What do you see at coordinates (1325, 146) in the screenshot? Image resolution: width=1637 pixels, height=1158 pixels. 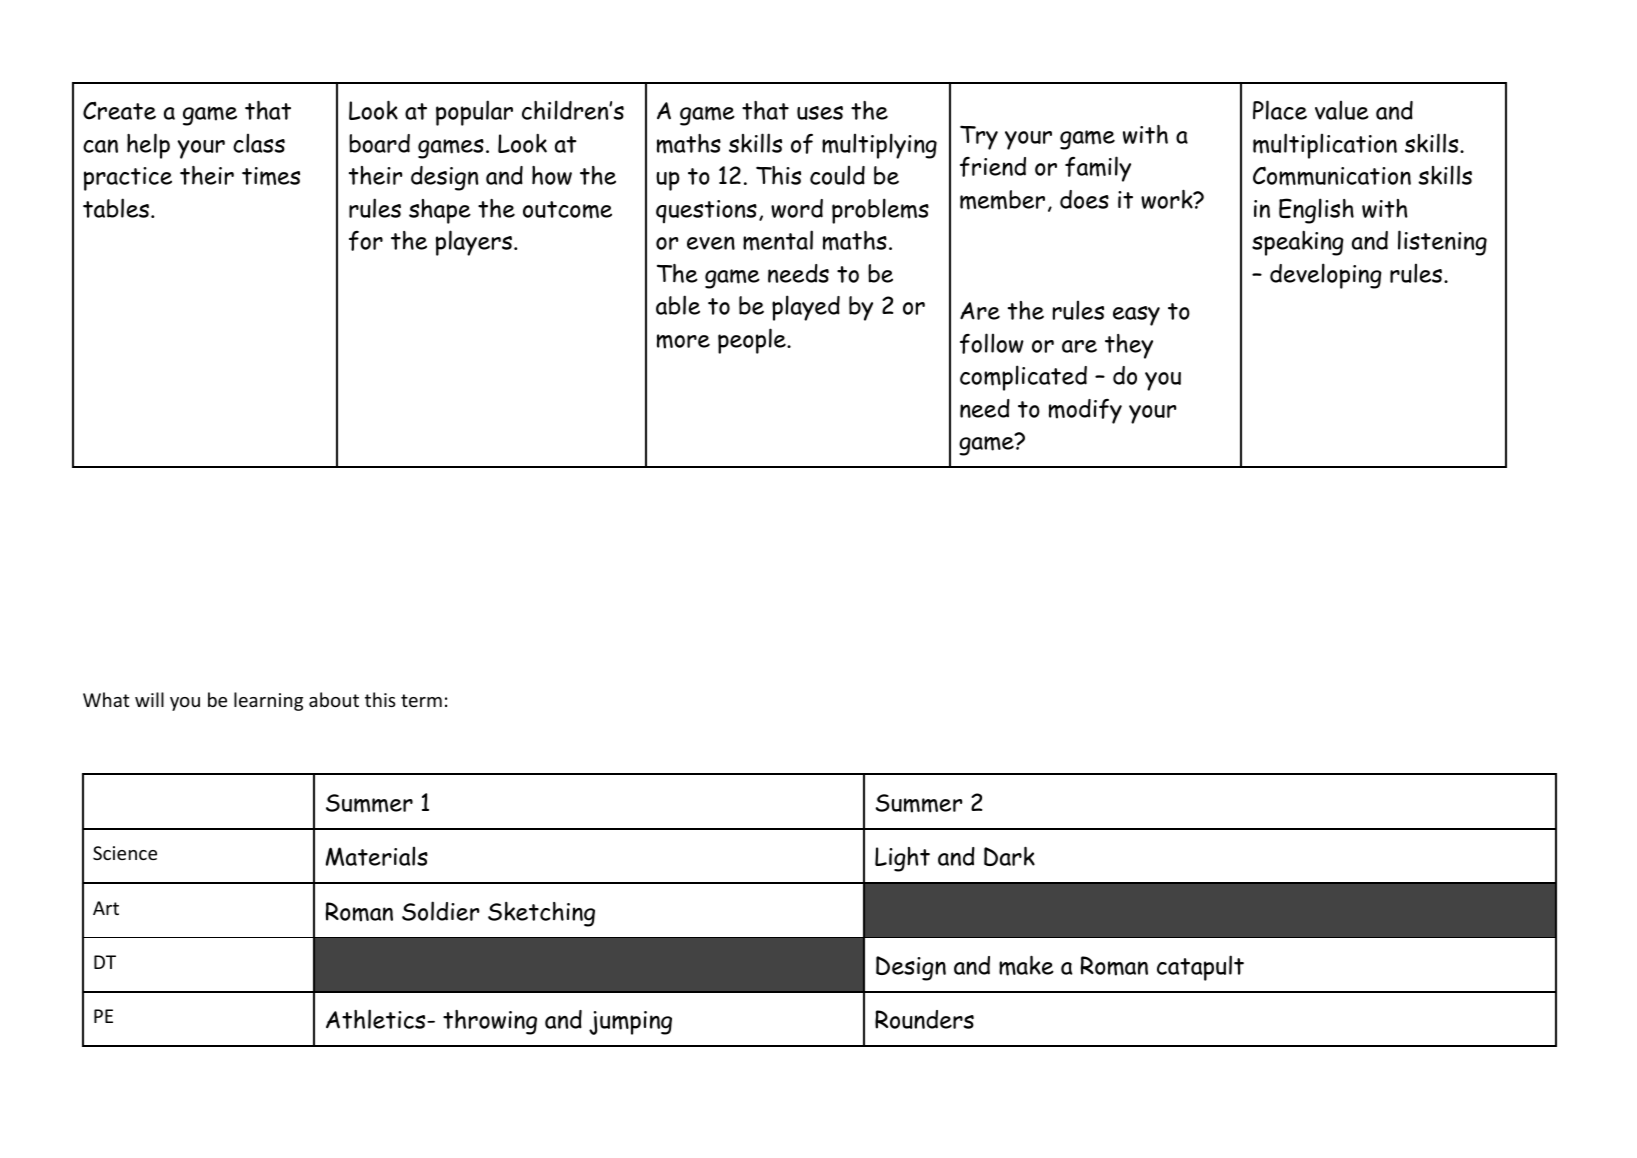 I see `multiplication` at bounding box center [1325, 146].
